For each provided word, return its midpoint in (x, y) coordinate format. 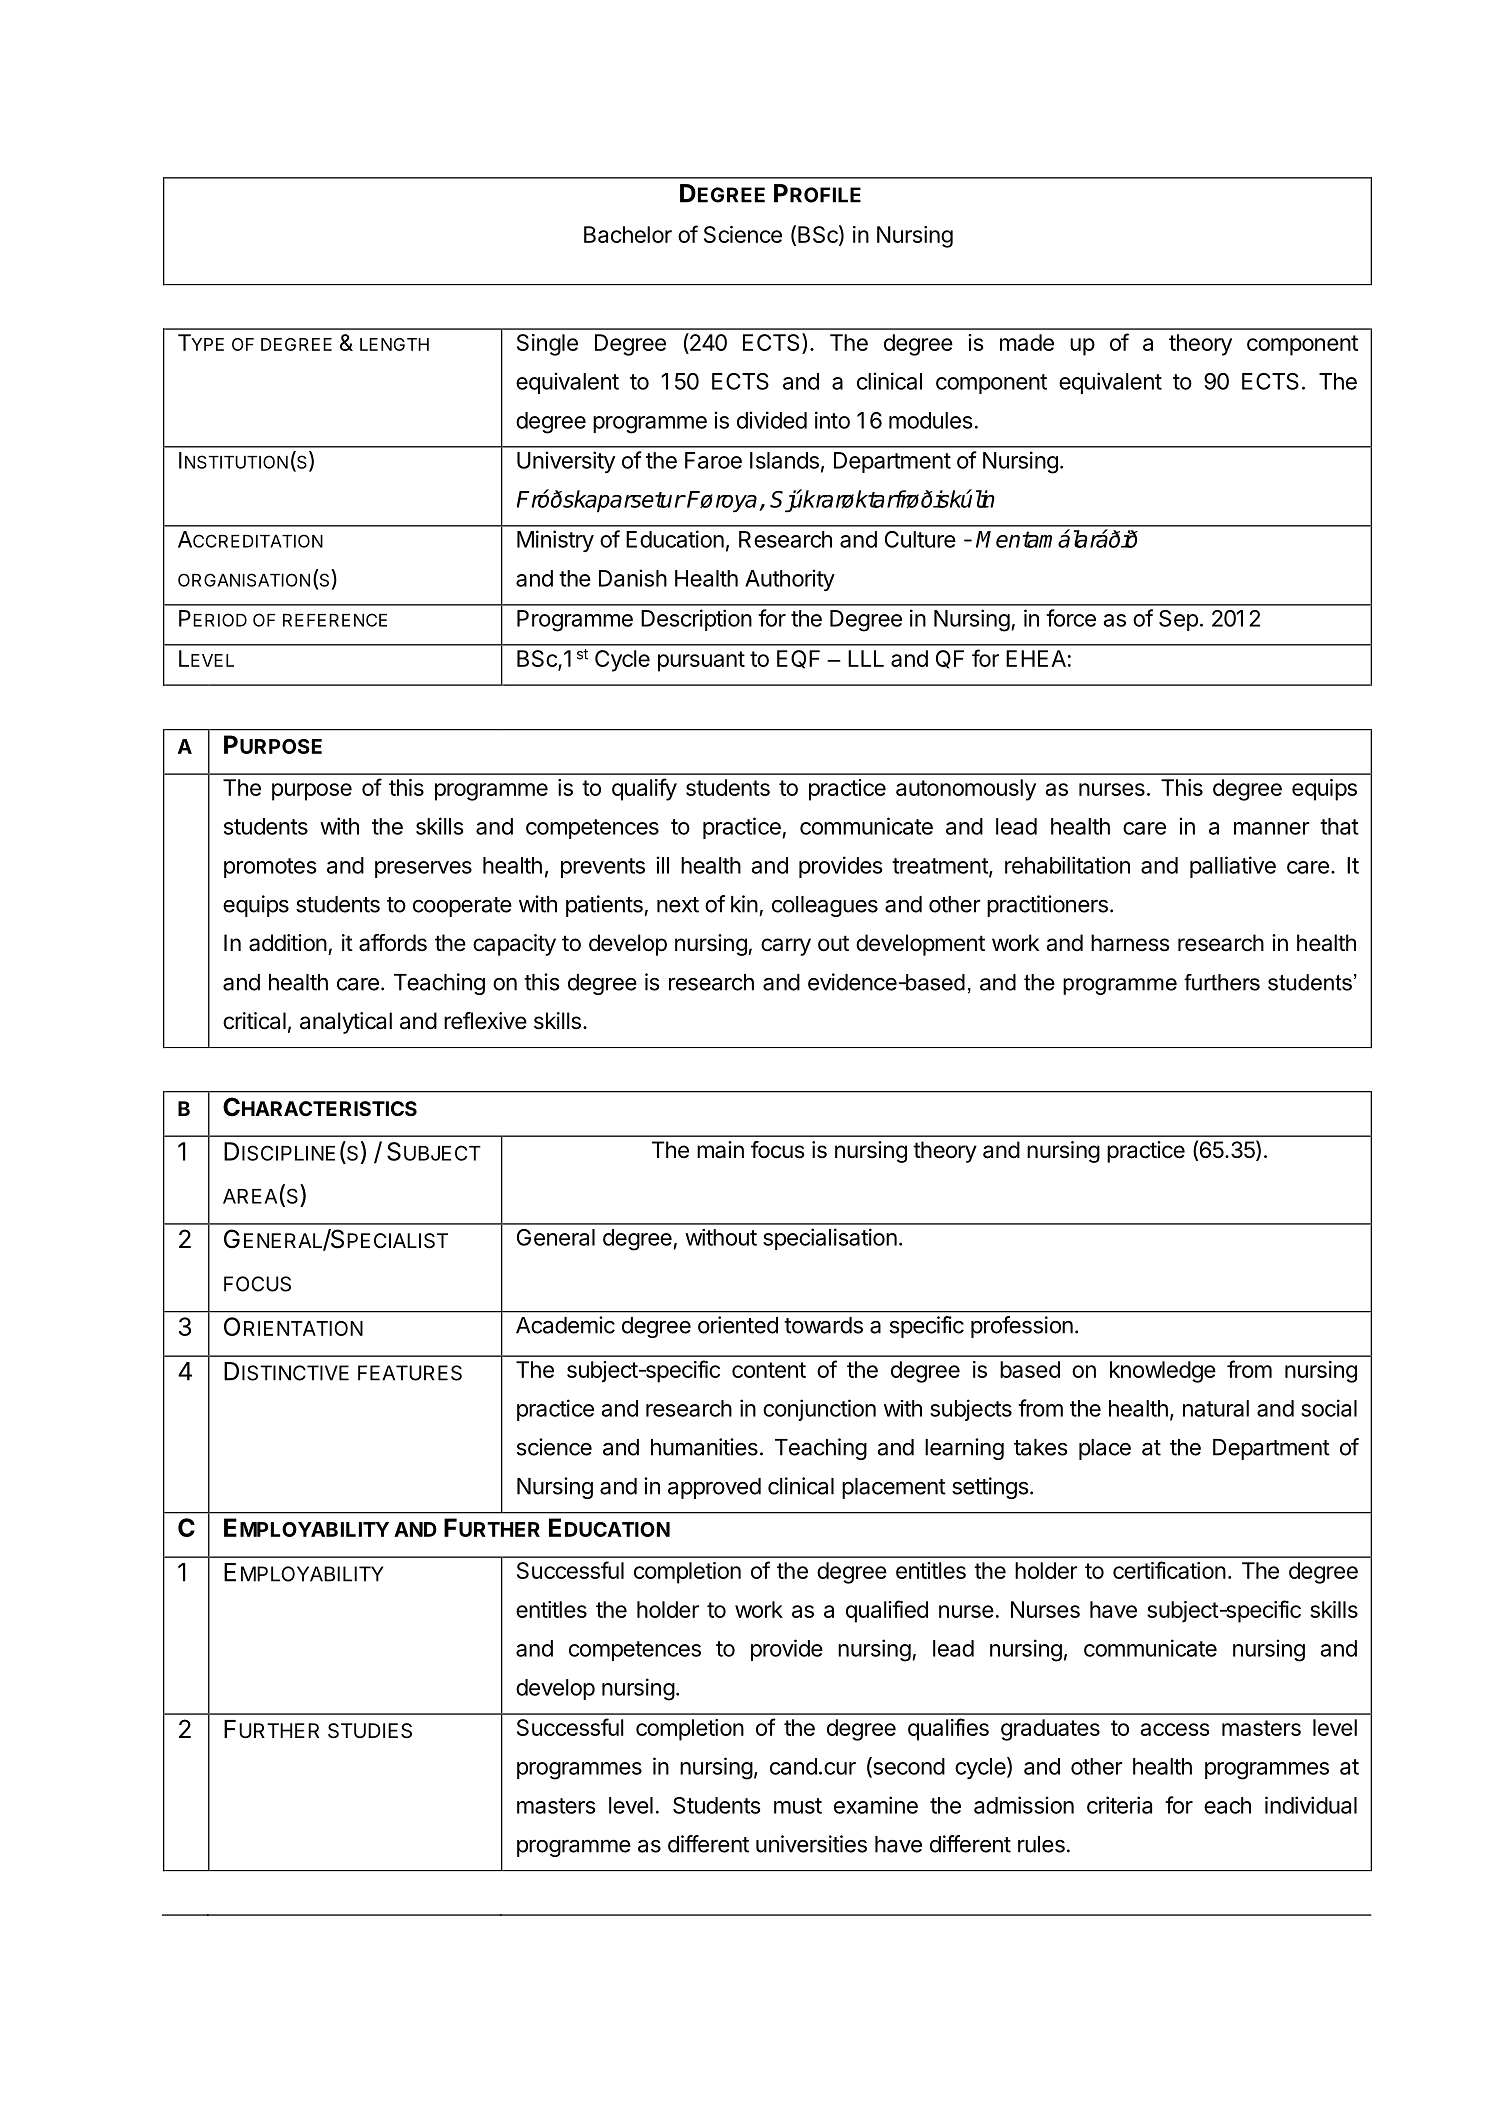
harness (1130, 943)
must (798, 1806)
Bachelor (628, 234)
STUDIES (370, 1731)
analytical (346, 1023)
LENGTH (394, 344)
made (1027, 342)
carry (786, 947)
